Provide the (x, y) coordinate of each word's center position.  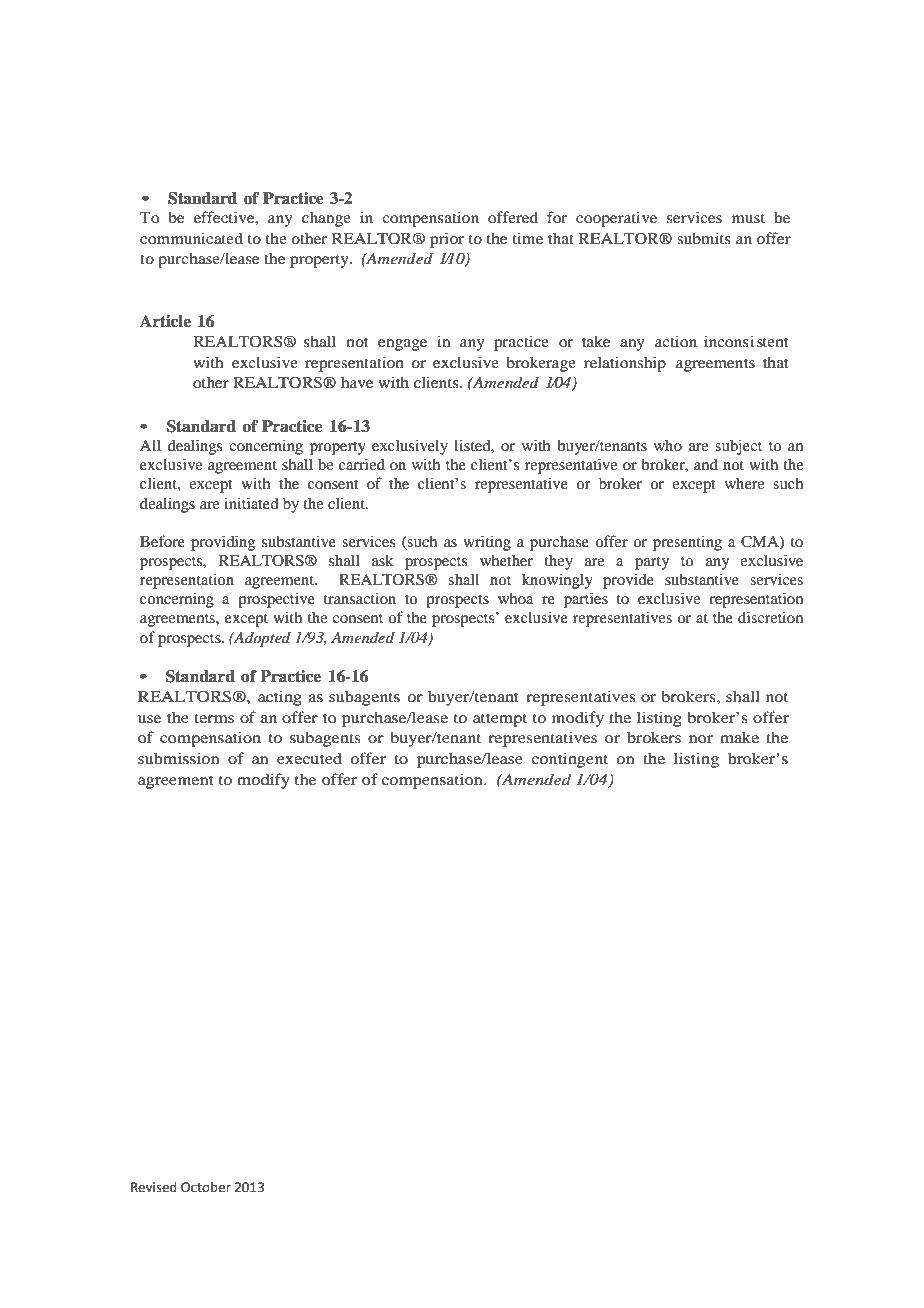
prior (447, 240)
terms (214, 718)
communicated (191, 238)
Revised (154, 1187)
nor (701, 739)
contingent (569, 760)
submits (704, 238)
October (206, 1187)
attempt (500, 720)
